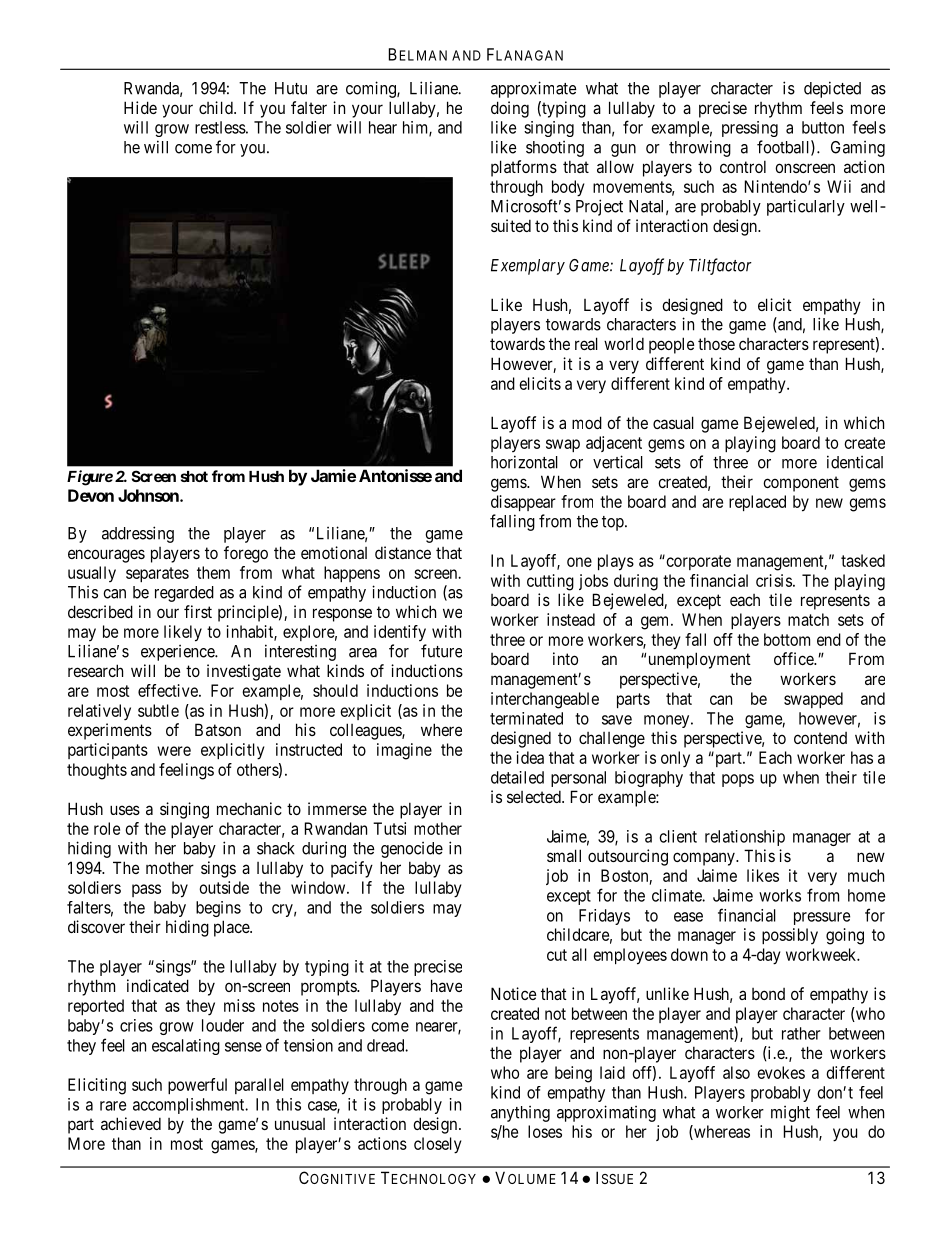 This page has height=1233, width=952. Describe the element at coordinates (510, 109) in the page. I see `doing` at that location.
